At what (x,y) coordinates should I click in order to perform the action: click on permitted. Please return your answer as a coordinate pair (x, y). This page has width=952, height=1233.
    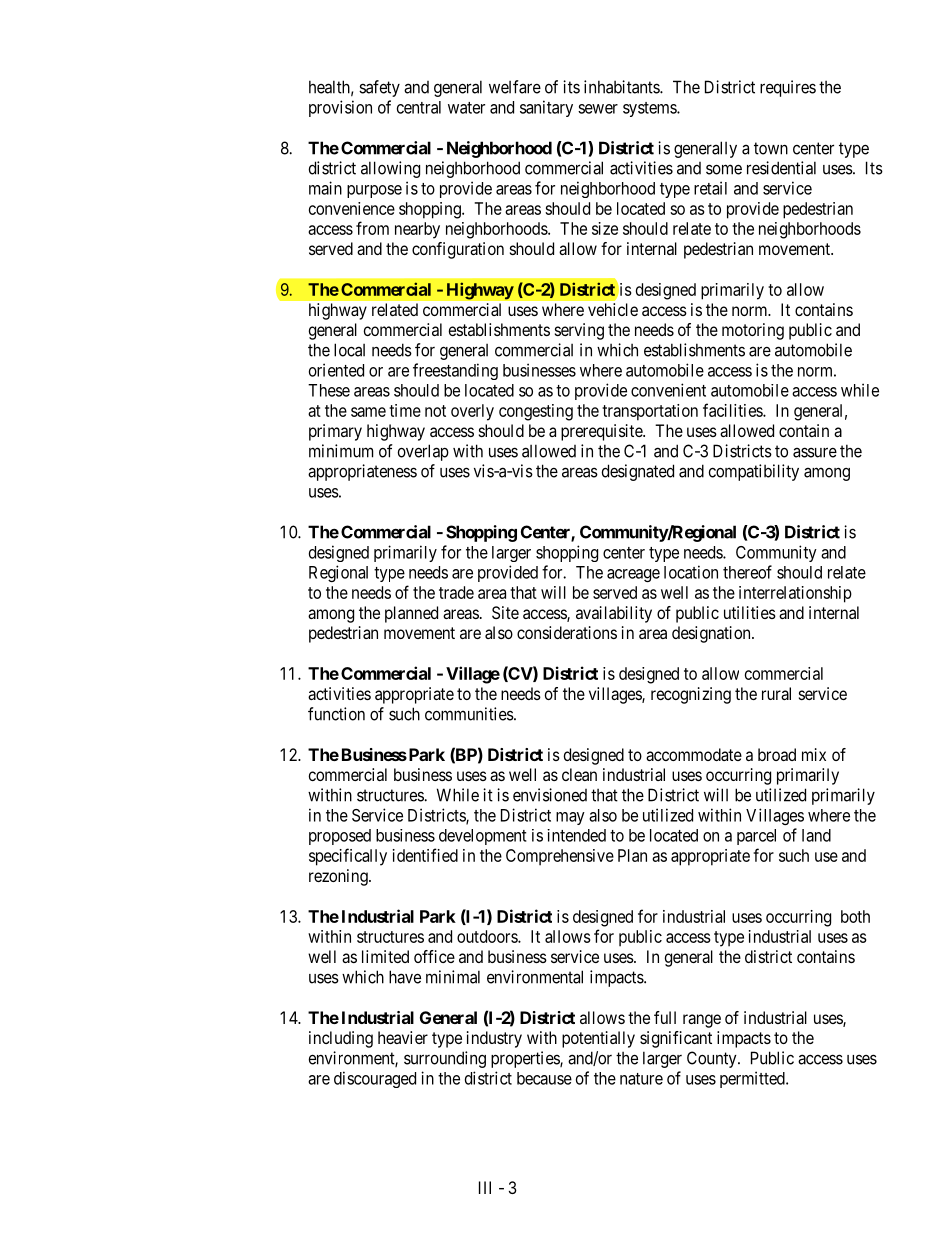
    Looking at the image, I should click on (753, 1079).
